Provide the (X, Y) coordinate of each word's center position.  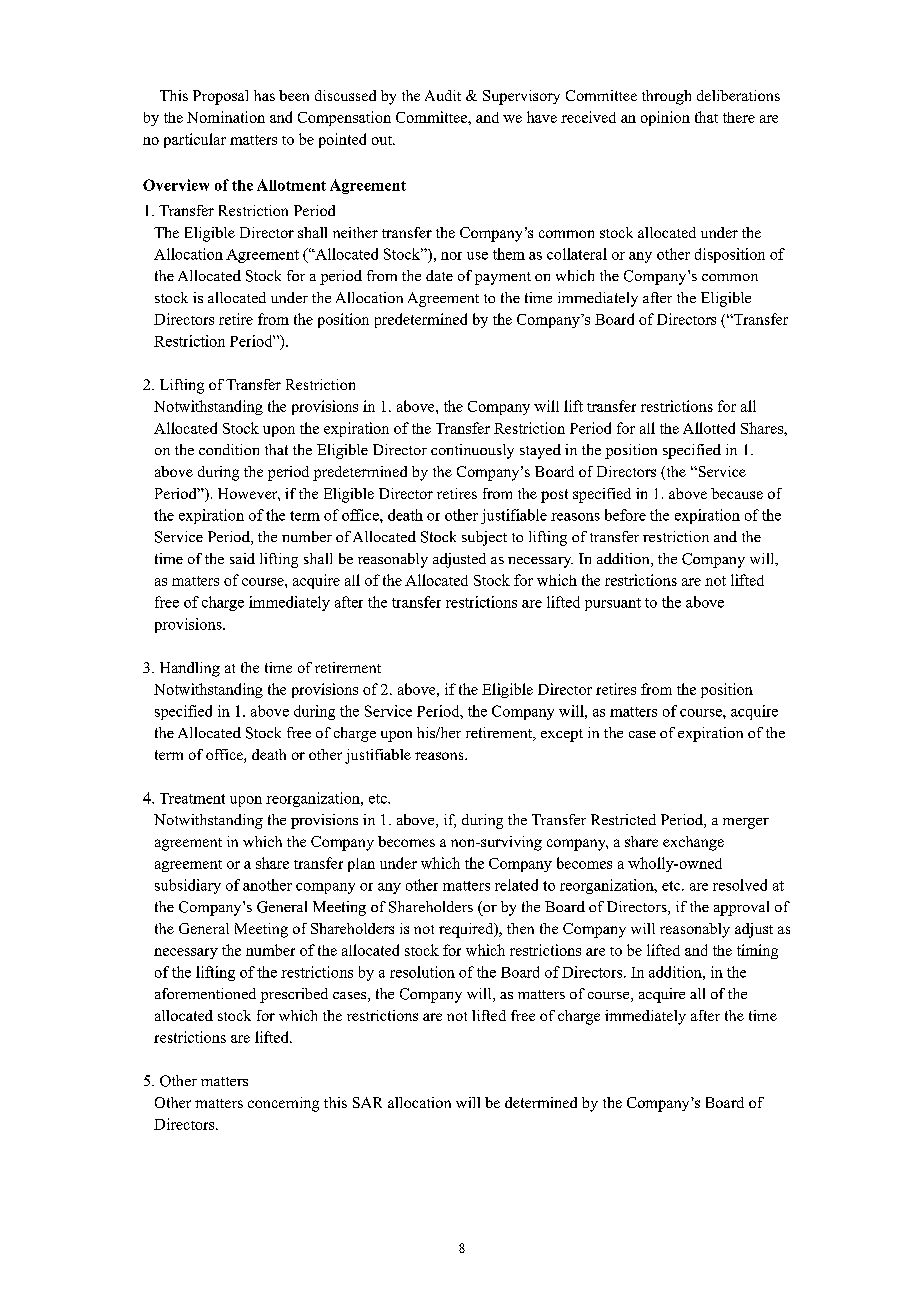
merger (746, 823)
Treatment (192, 798)
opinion (665, 118)
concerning (283, 1104)
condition (229, 449)
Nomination (226, 117)
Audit (443, 95)
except (562, 735)
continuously (472, 451)
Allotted (709, 428)
